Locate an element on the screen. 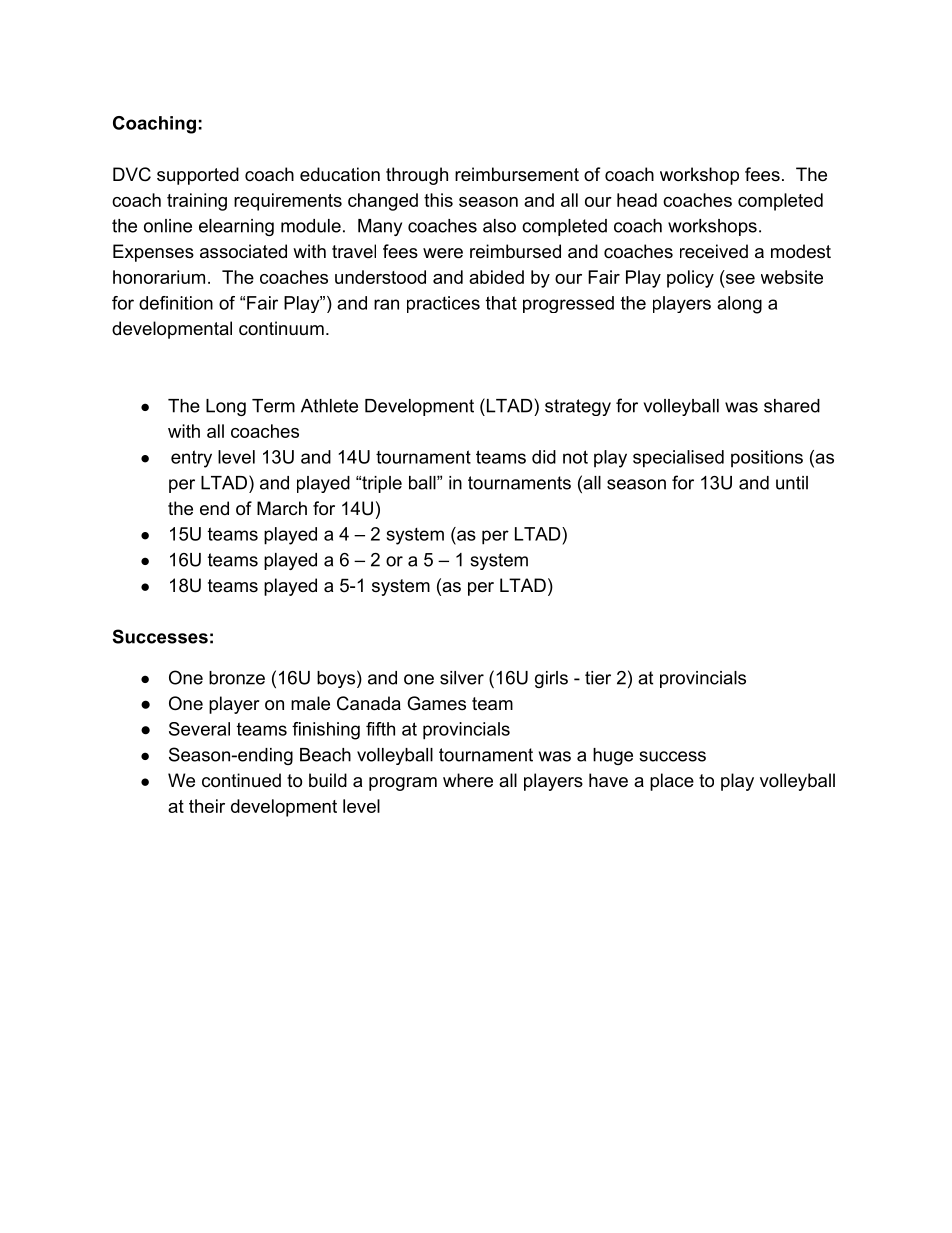  strategy is located at coordinates (578, 407).
